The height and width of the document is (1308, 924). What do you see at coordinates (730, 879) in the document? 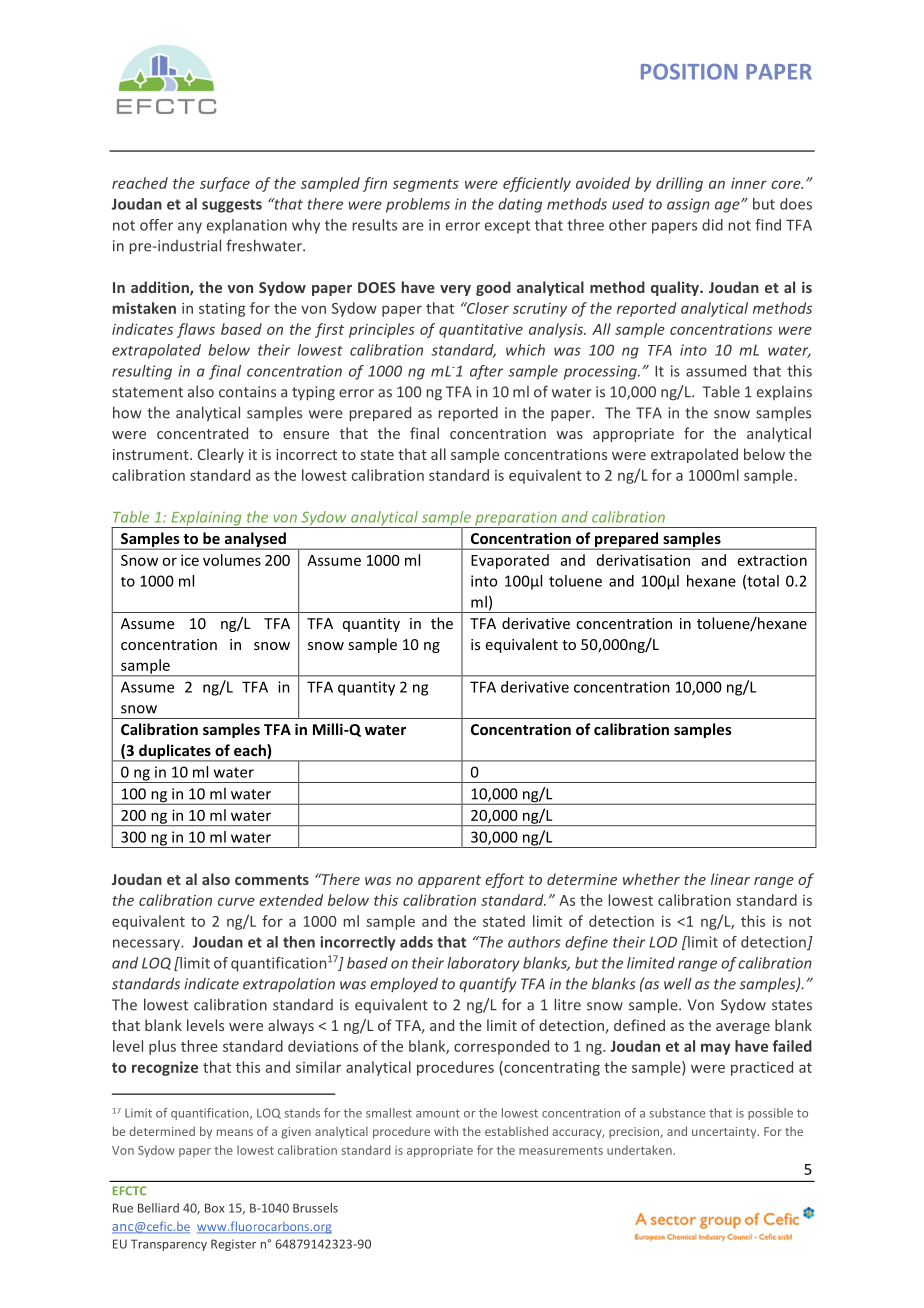
I see `linear` at bounding box center [730, 879].
